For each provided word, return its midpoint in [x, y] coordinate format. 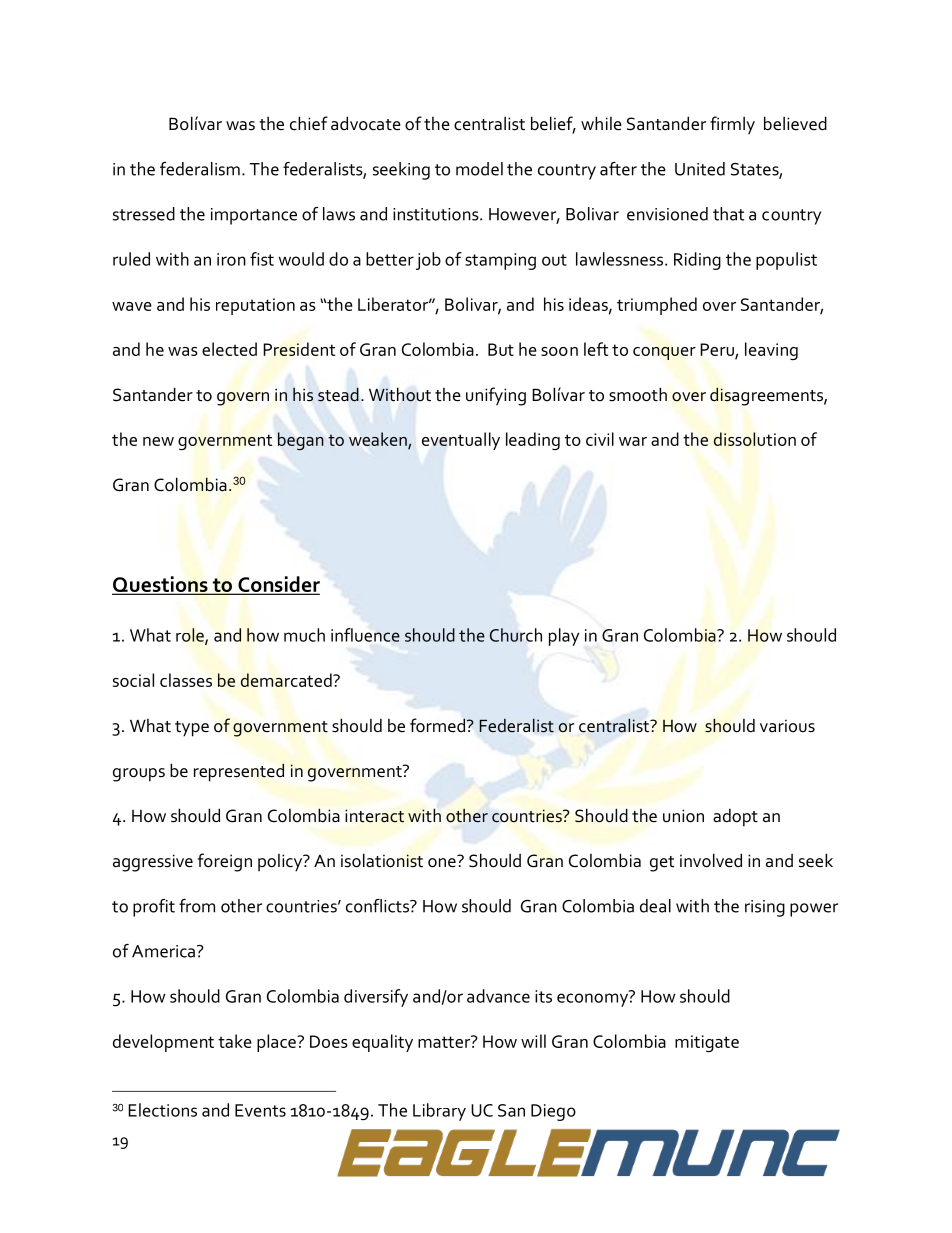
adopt [735, 817]
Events [260, 1110]
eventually [461, 441]
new [158, 441]
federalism [200, 169]
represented [239, 772]
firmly [732, 125]
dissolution [755, 439]
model [479, 169]
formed [439, 725]
